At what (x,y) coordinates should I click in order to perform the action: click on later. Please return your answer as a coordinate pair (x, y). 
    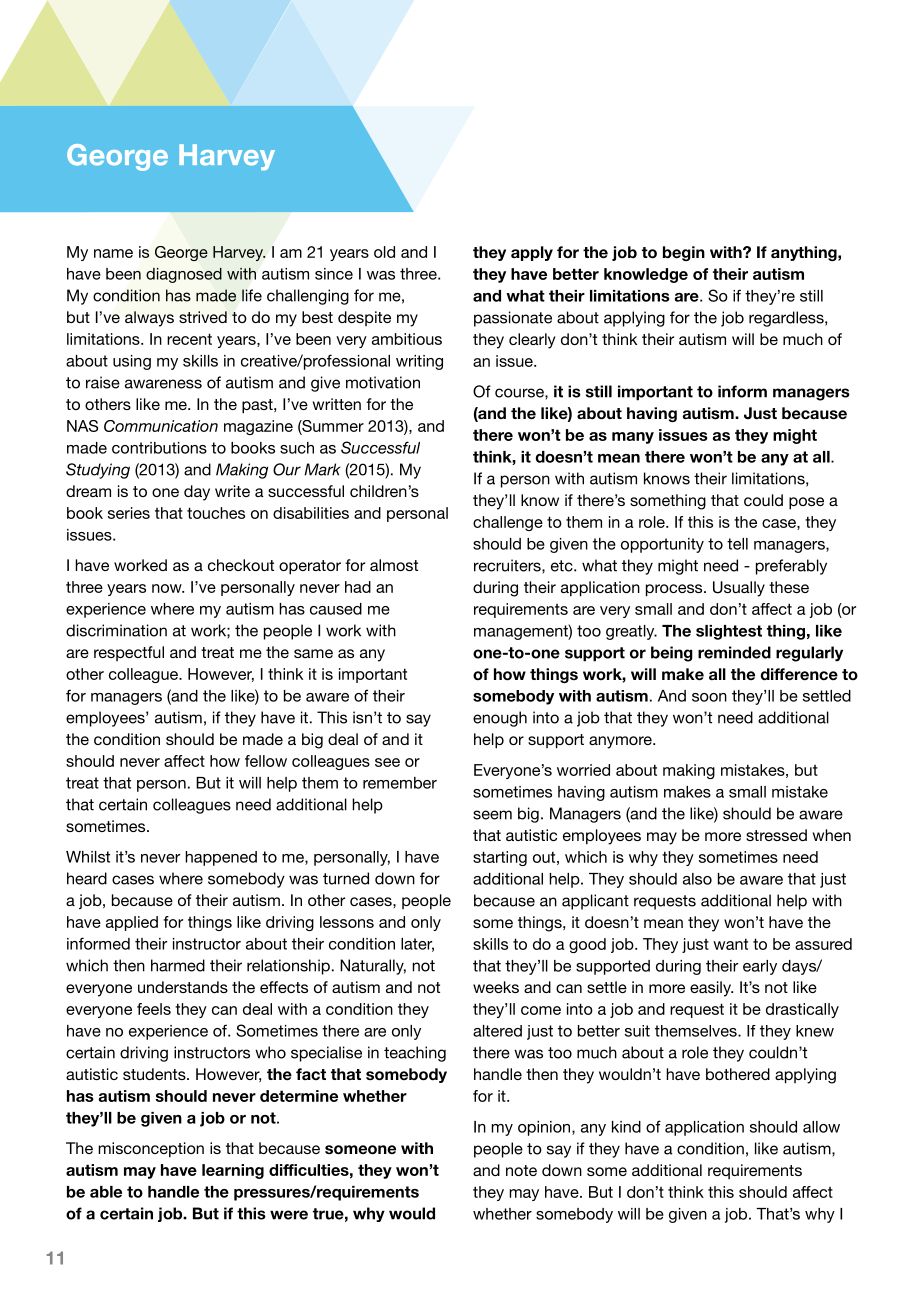
    Looking at the image, I should click on (417, 945).
